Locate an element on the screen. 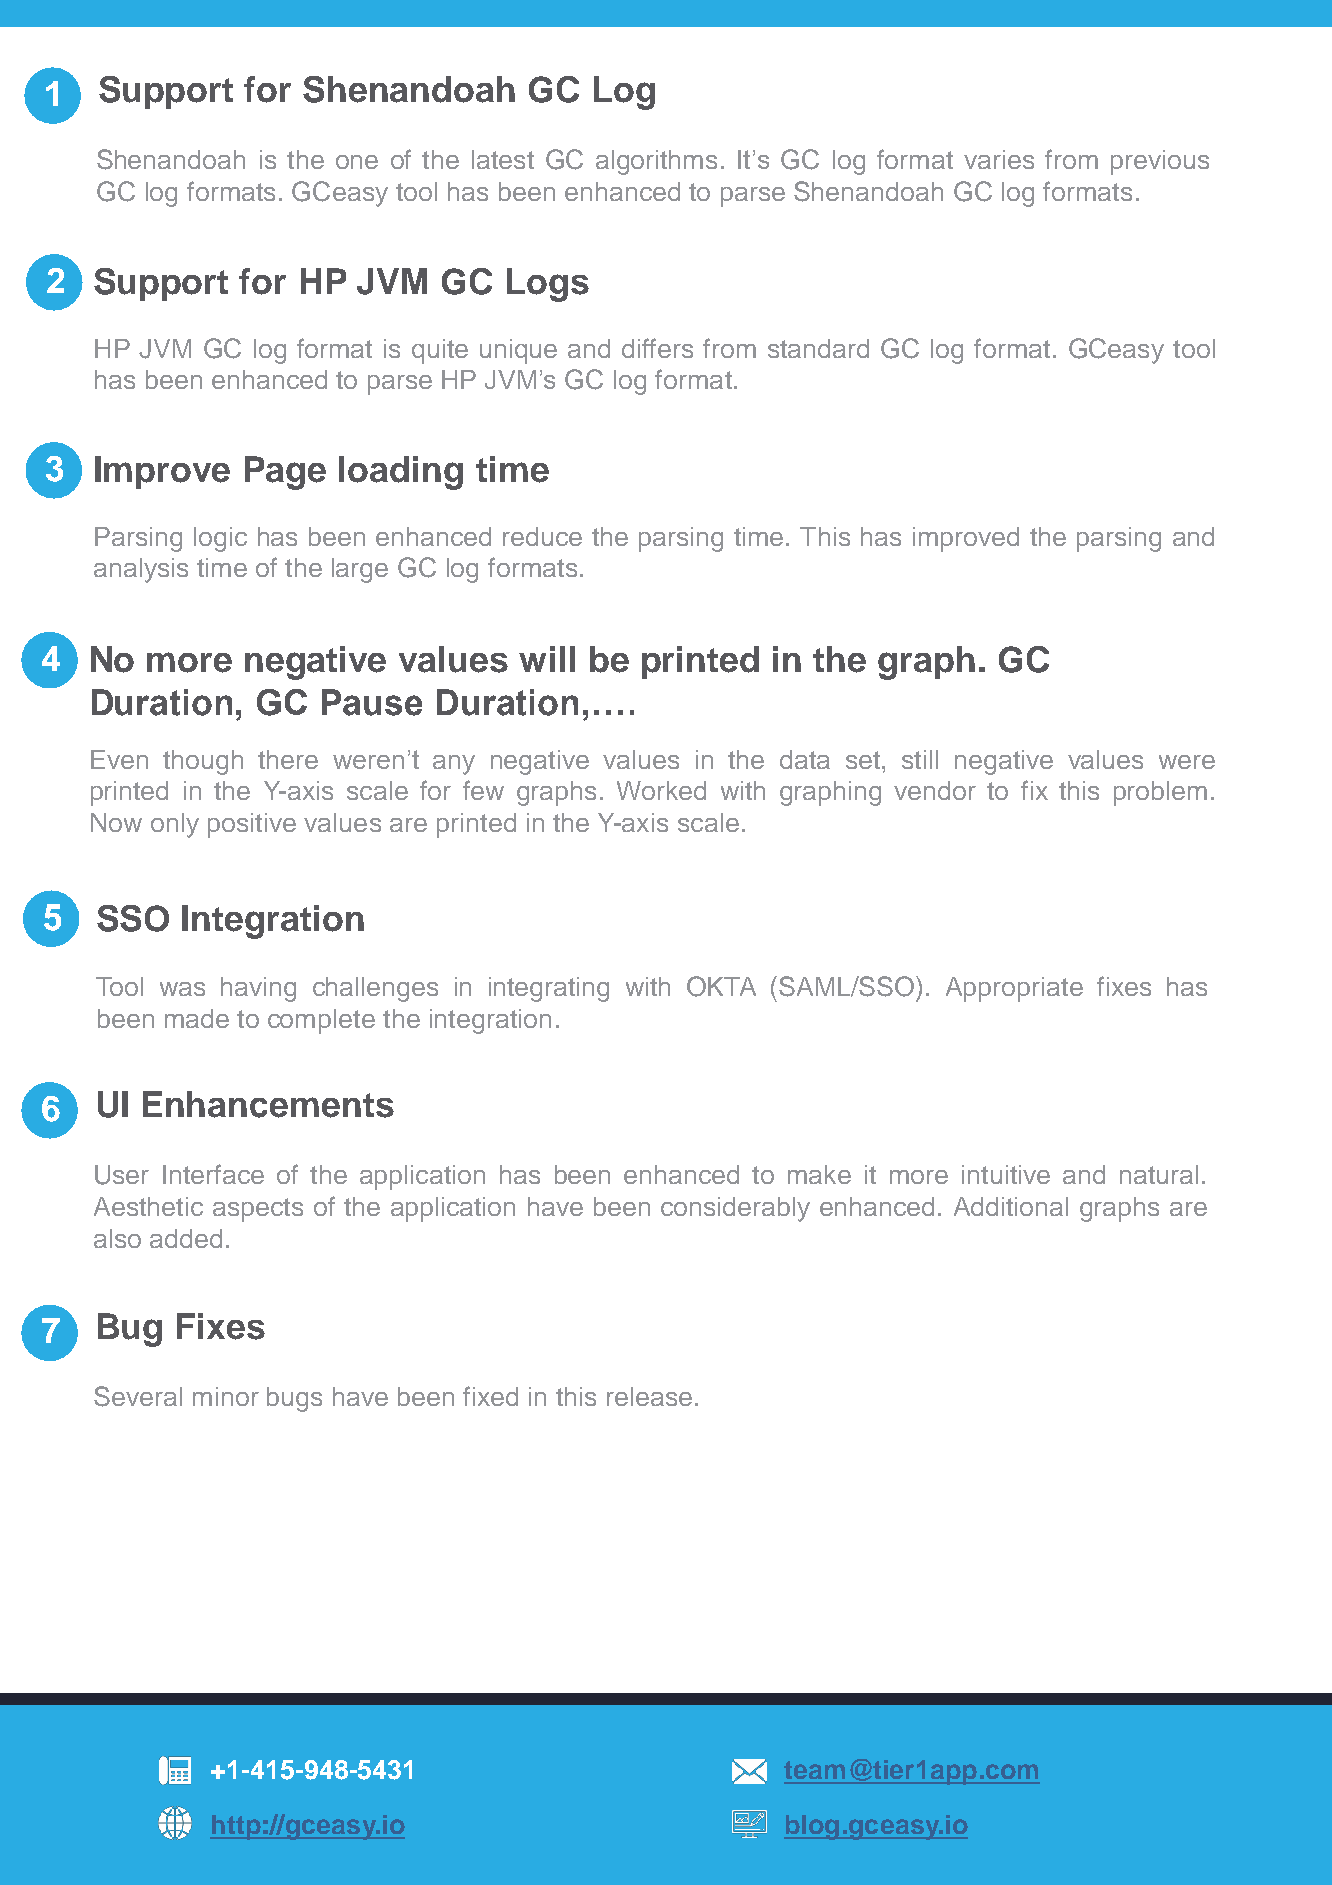 The width and height of the screenshot is (1332, 1885). Appropriate is located at coordinates (1014, 989).
